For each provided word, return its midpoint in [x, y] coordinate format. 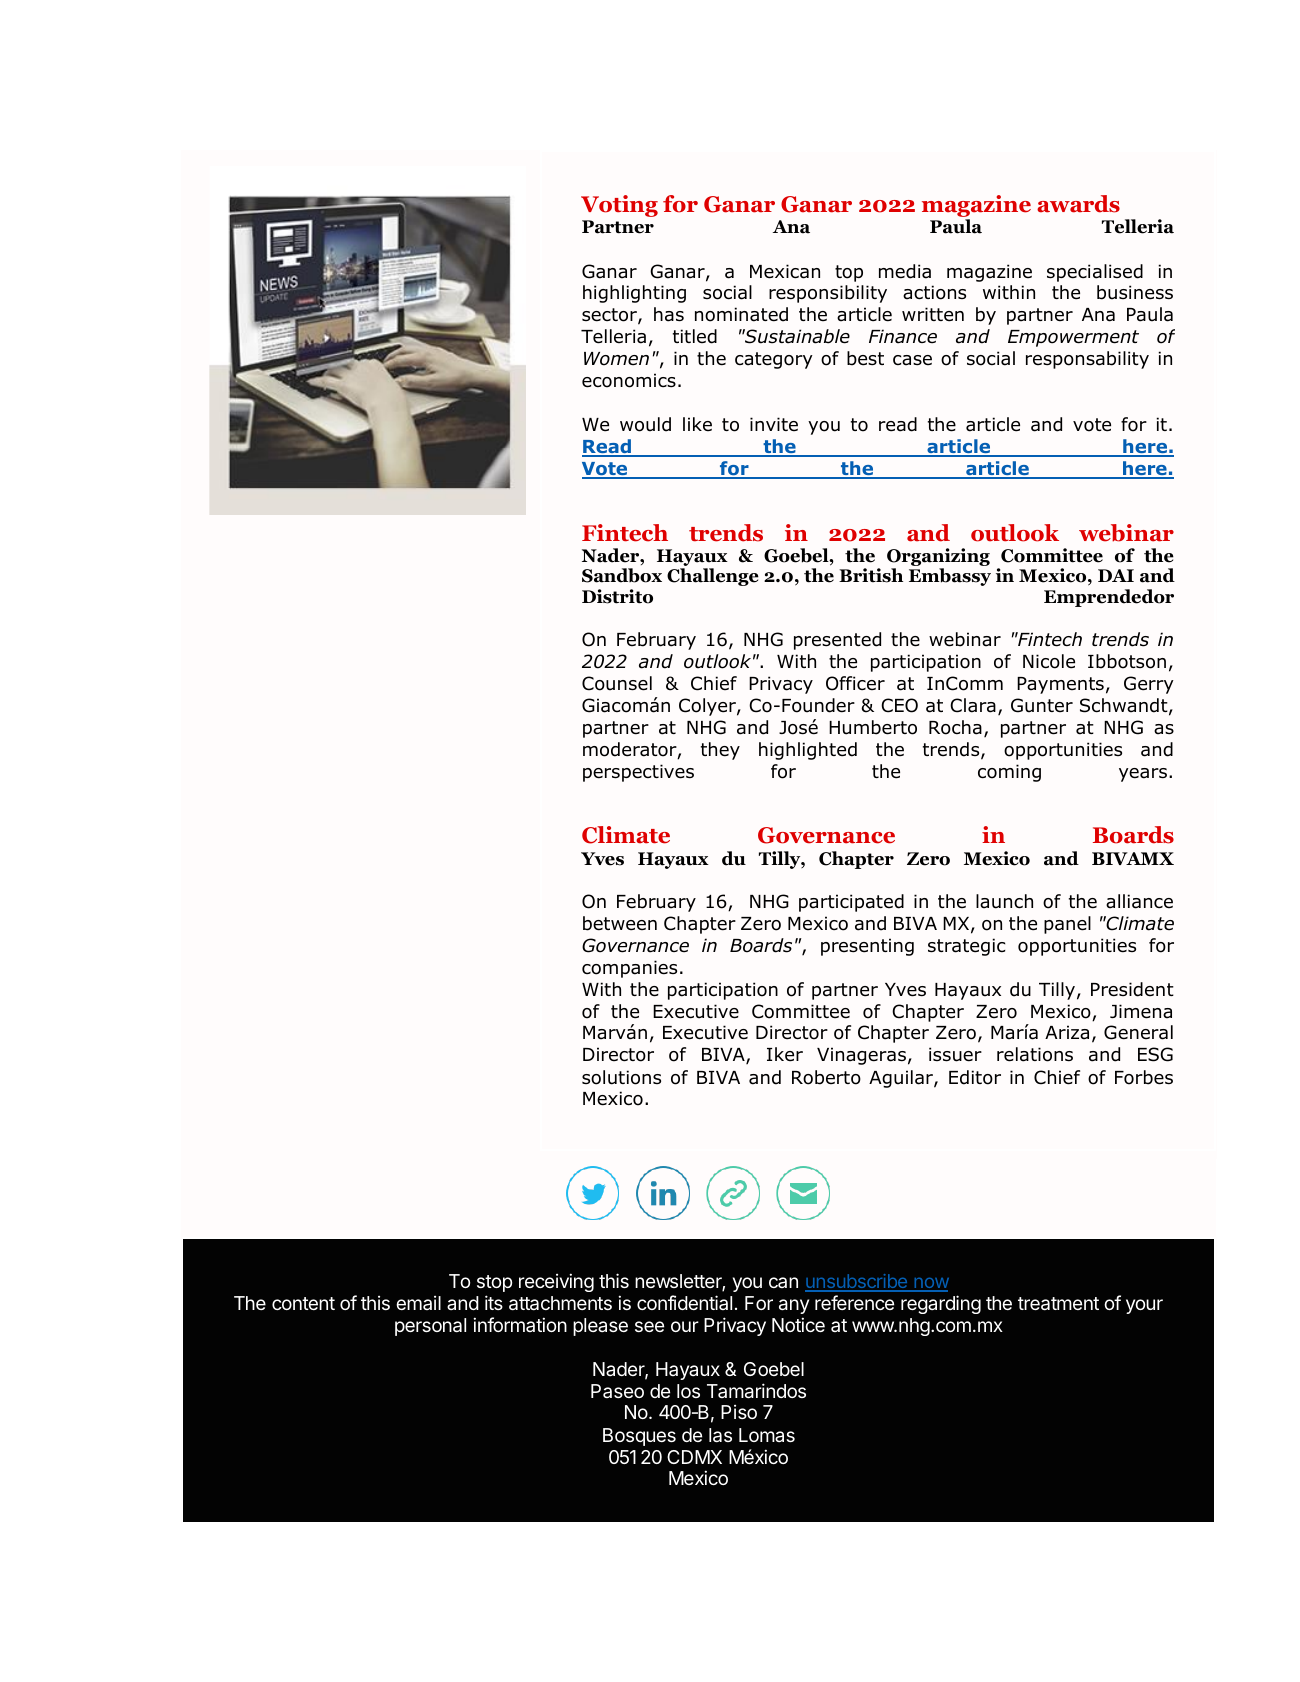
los [688, 1391]
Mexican [785, 271]
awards [1078, 204]
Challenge [713, 577]
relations [1035, 1054]
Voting [619, 206]
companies [629, 969]
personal [430, 1327]
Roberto [826, 1077]
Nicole [1049, 661]
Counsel [617, 683]
